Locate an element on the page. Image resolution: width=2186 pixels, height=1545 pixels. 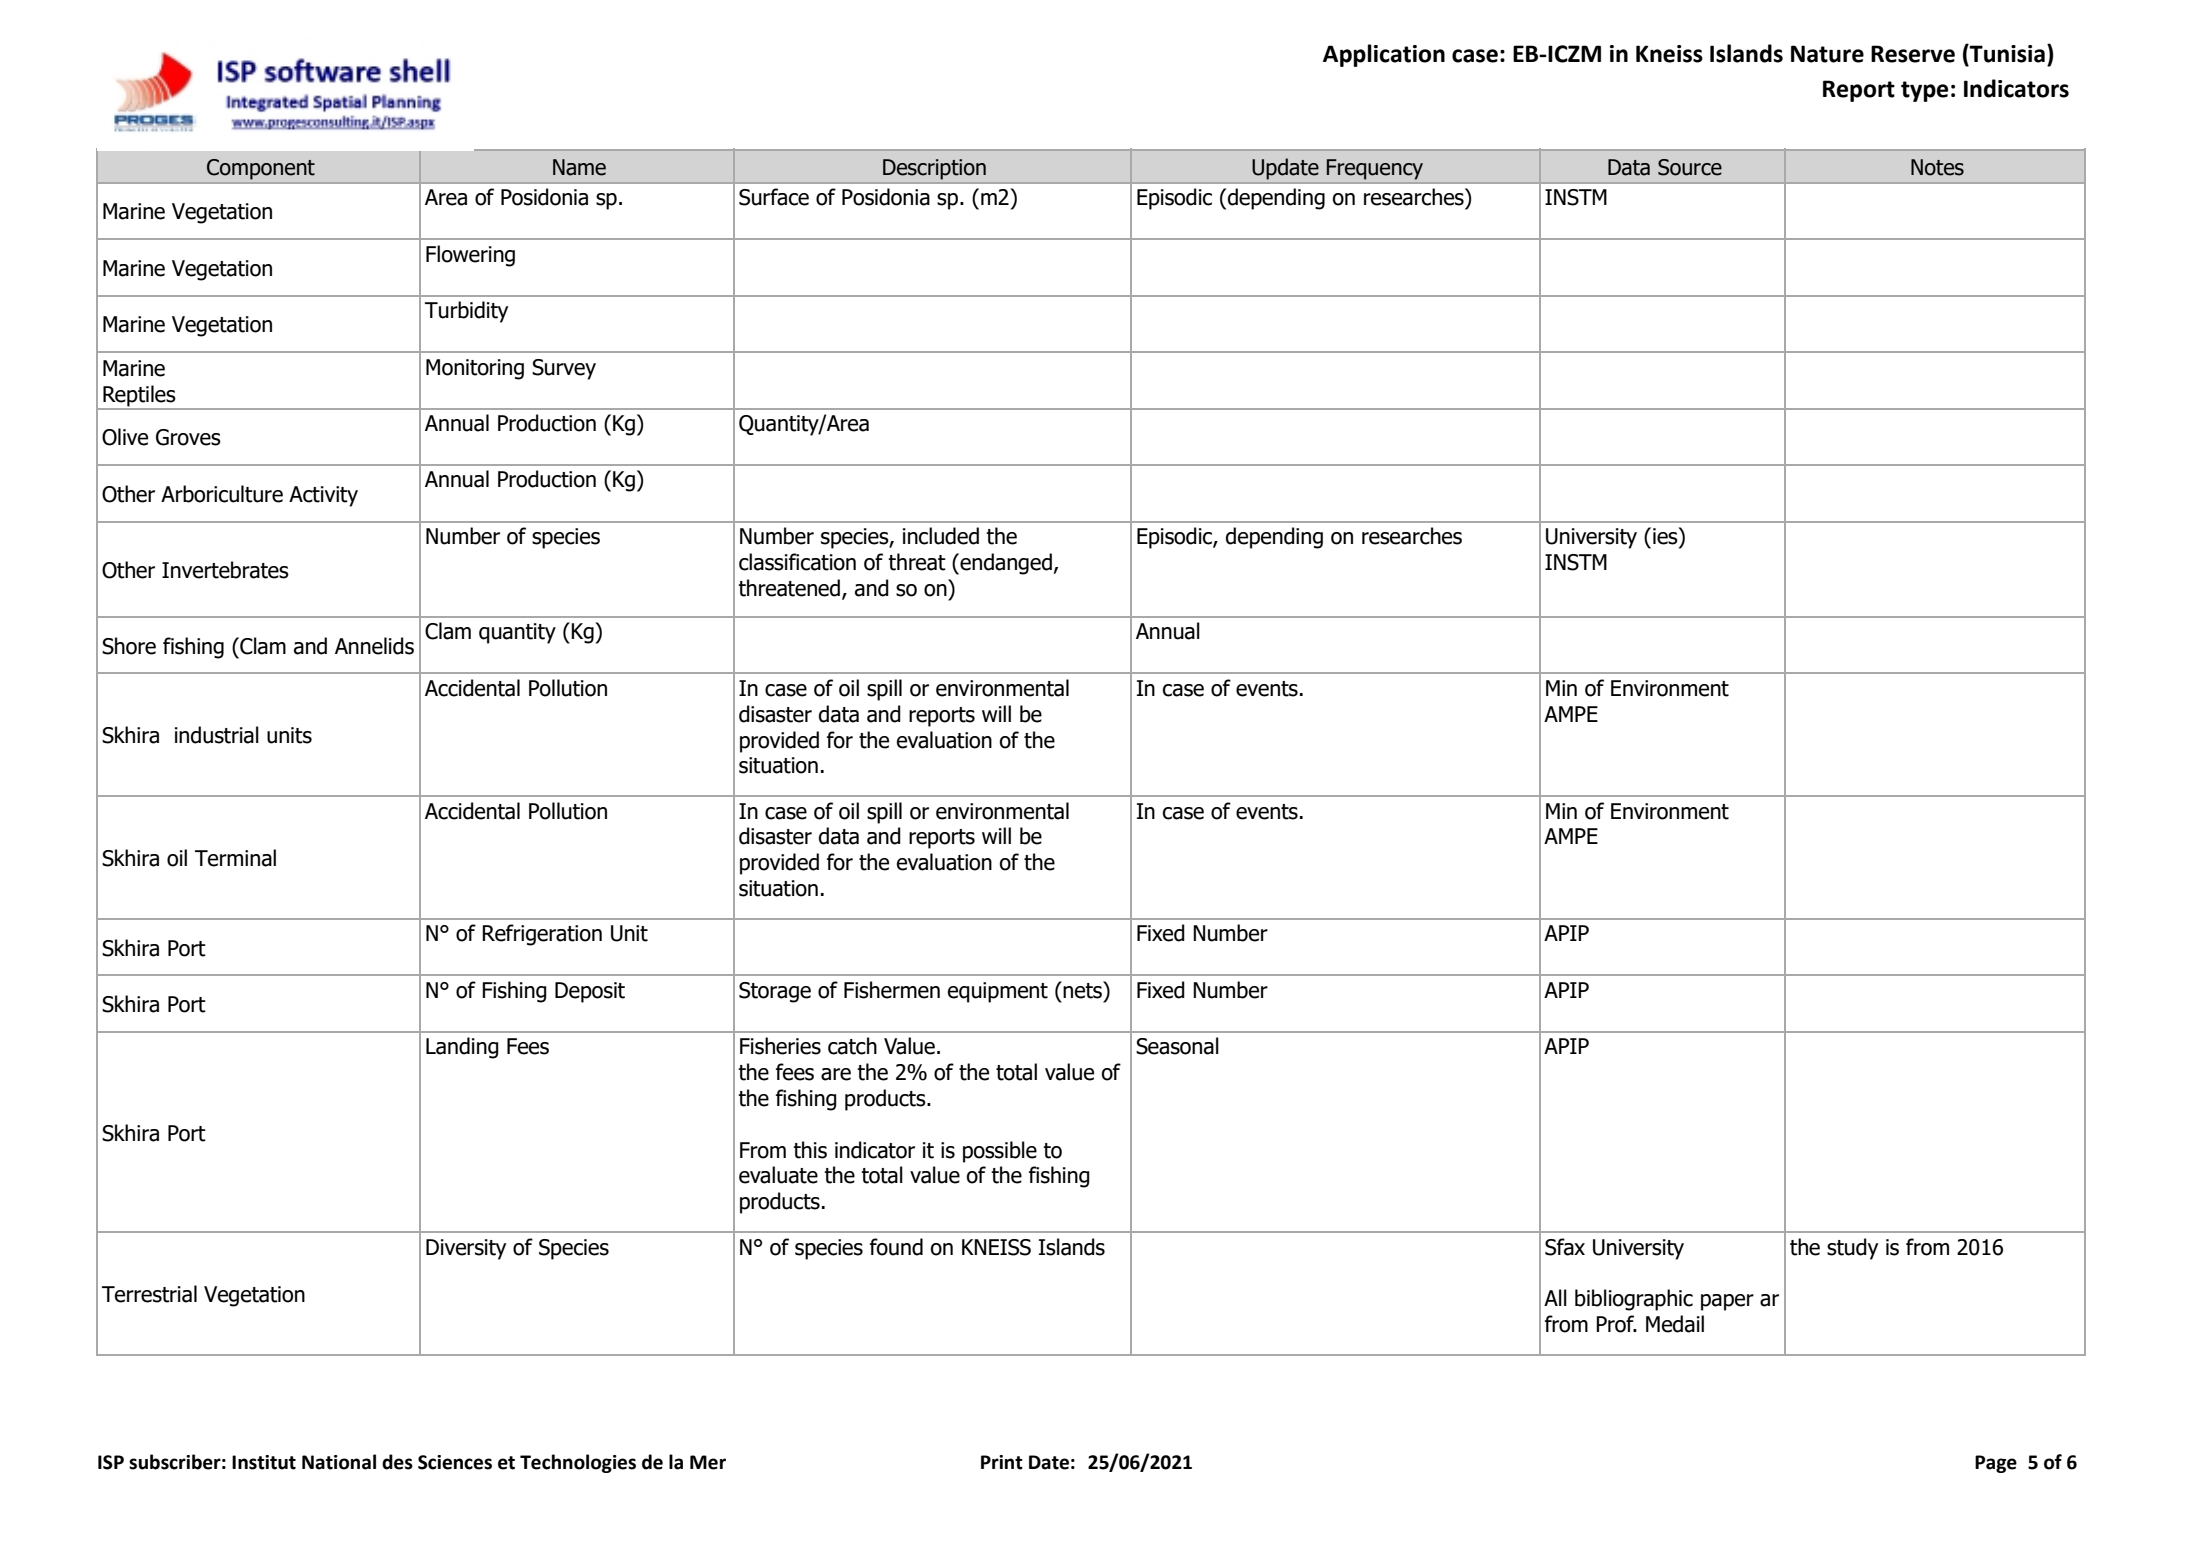
study is located at coordinates (1852, 1249).
